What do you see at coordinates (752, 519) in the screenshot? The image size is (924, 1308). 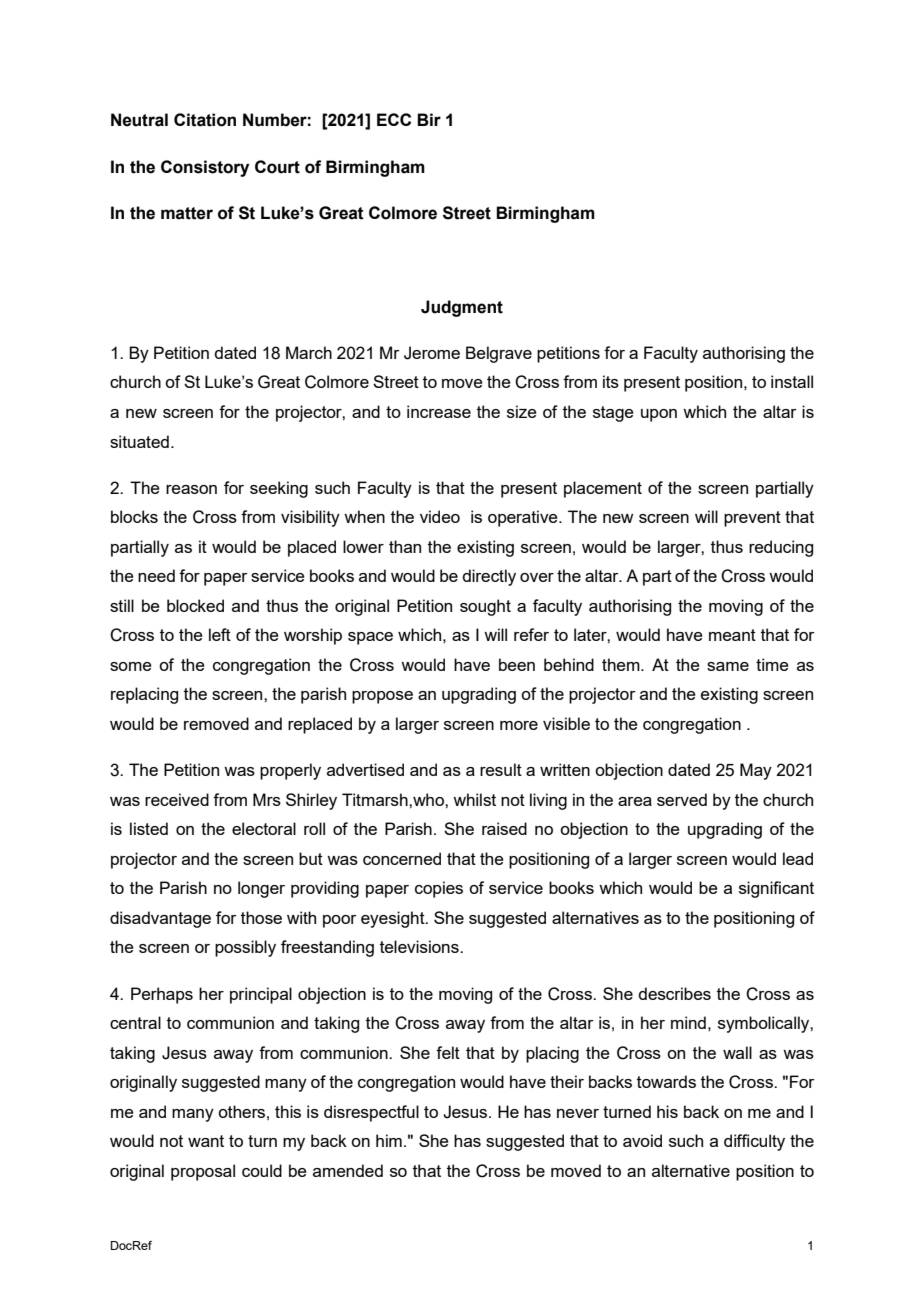 I see `prevent` at bounding box center [752, 519].
